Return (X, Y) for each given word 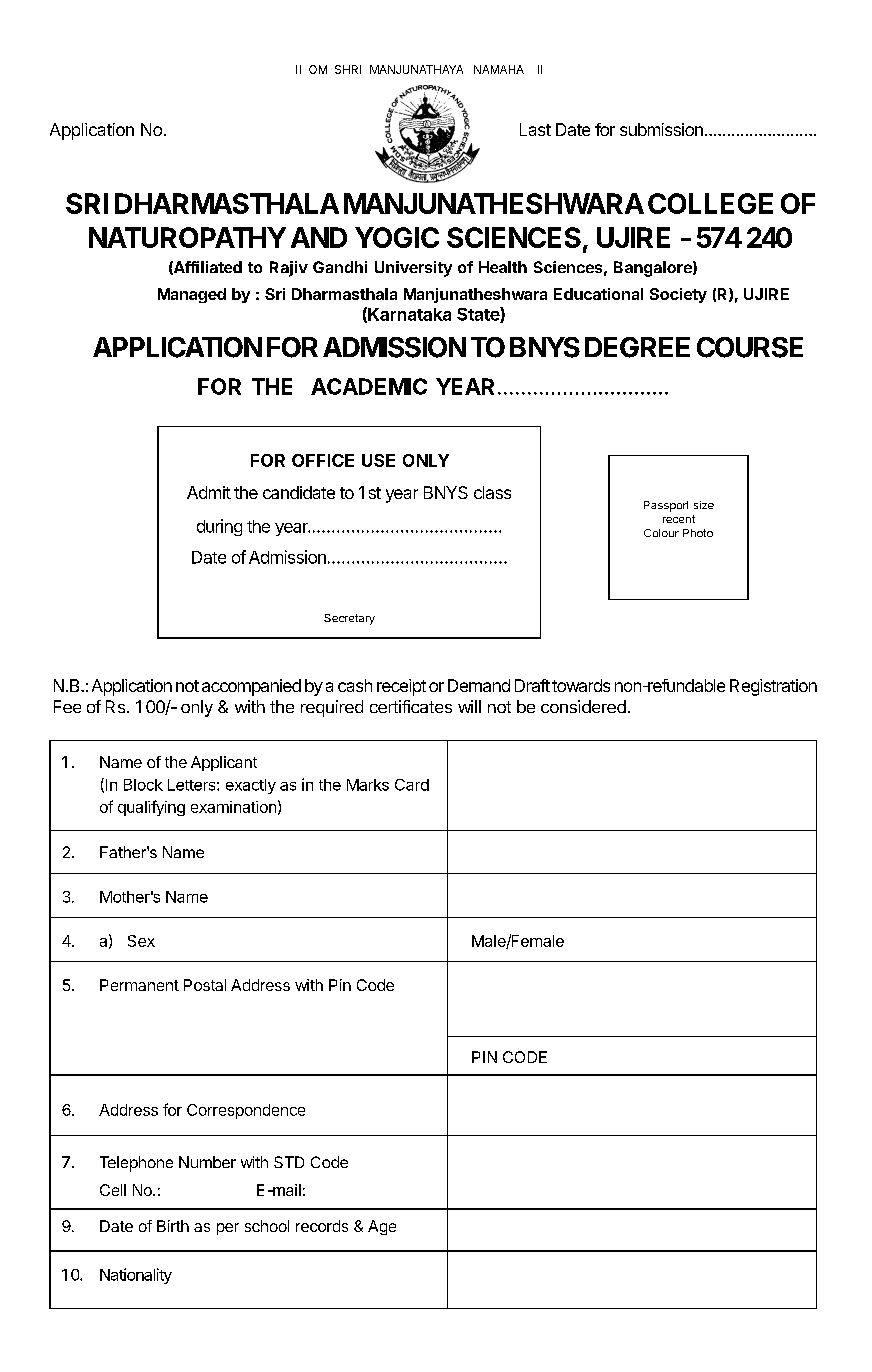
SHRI (348, 69)
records (322, 1226)
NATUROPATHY (187, 237)
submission (661, 129)
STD (289, 1162)
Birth (173, 1226)
